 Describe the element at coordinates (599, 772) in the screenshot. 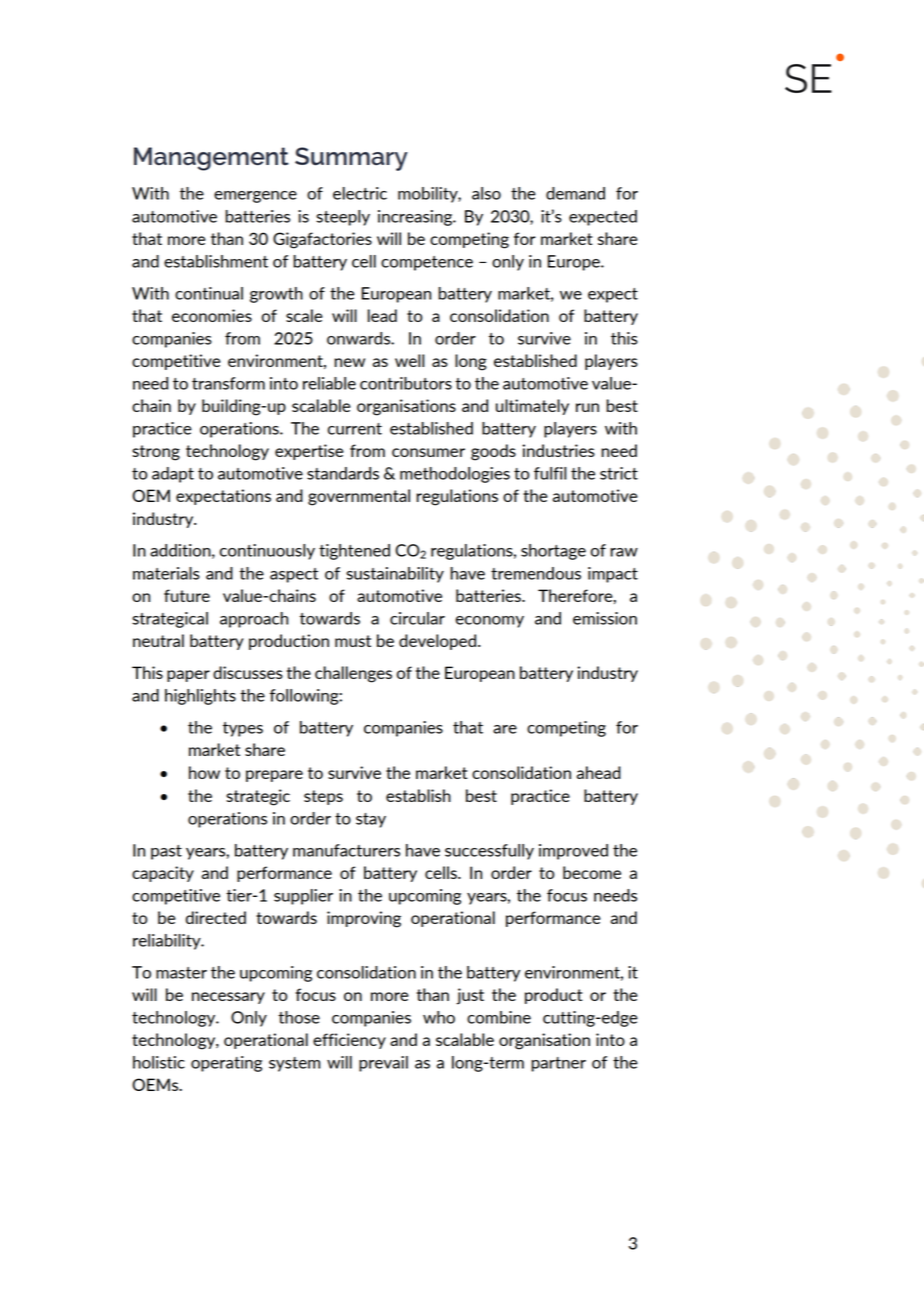

I see `ahead` at that location.
